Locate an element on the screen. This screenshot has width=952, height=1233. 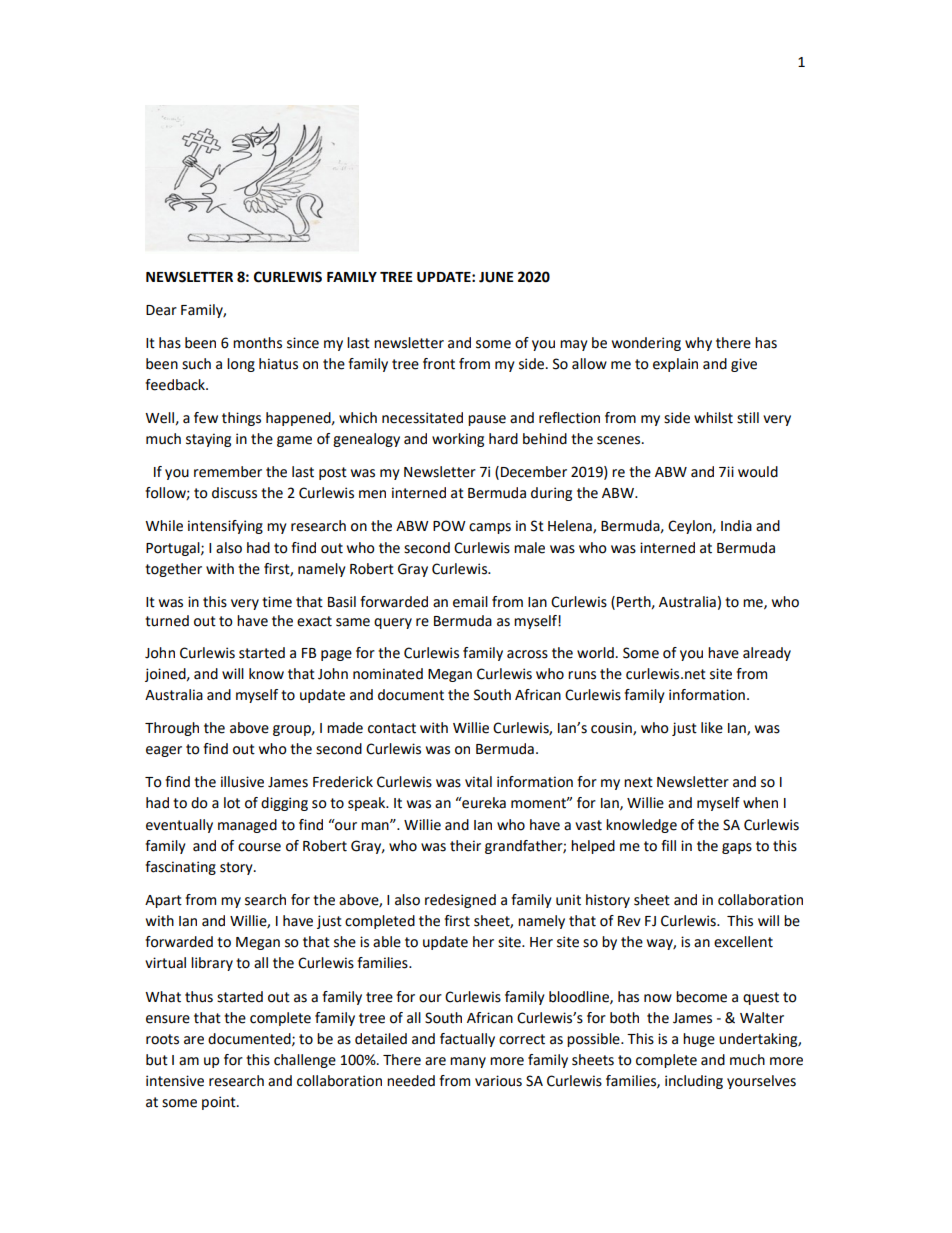
JUNE is located at coordinates (496, 277).
